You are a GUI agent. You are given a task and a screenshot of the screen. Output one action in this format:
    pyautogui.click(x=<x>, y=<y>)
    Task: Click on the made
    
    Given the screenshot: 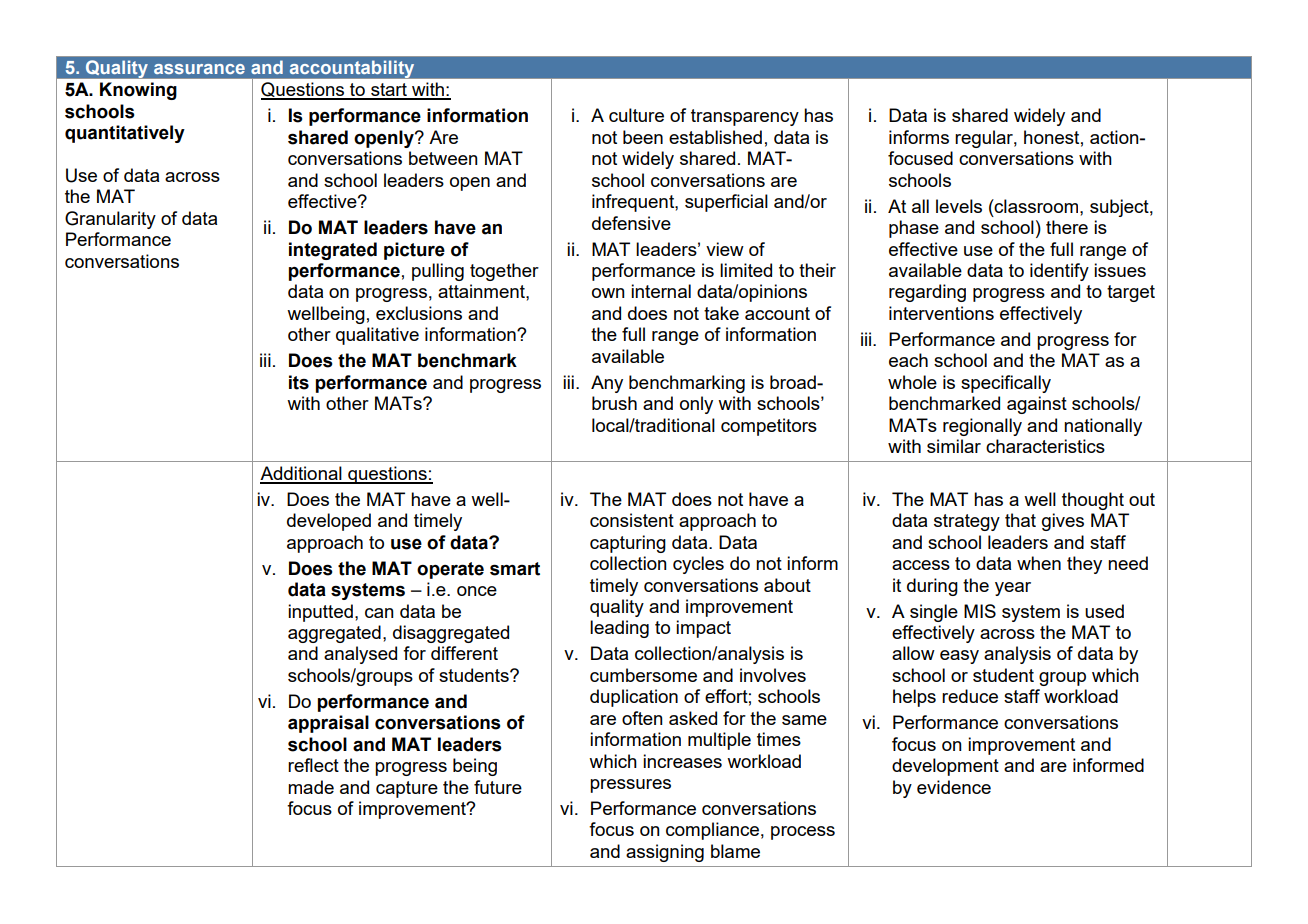 What is the action you would take?
    pyautogui.click(x=311, y=787)
